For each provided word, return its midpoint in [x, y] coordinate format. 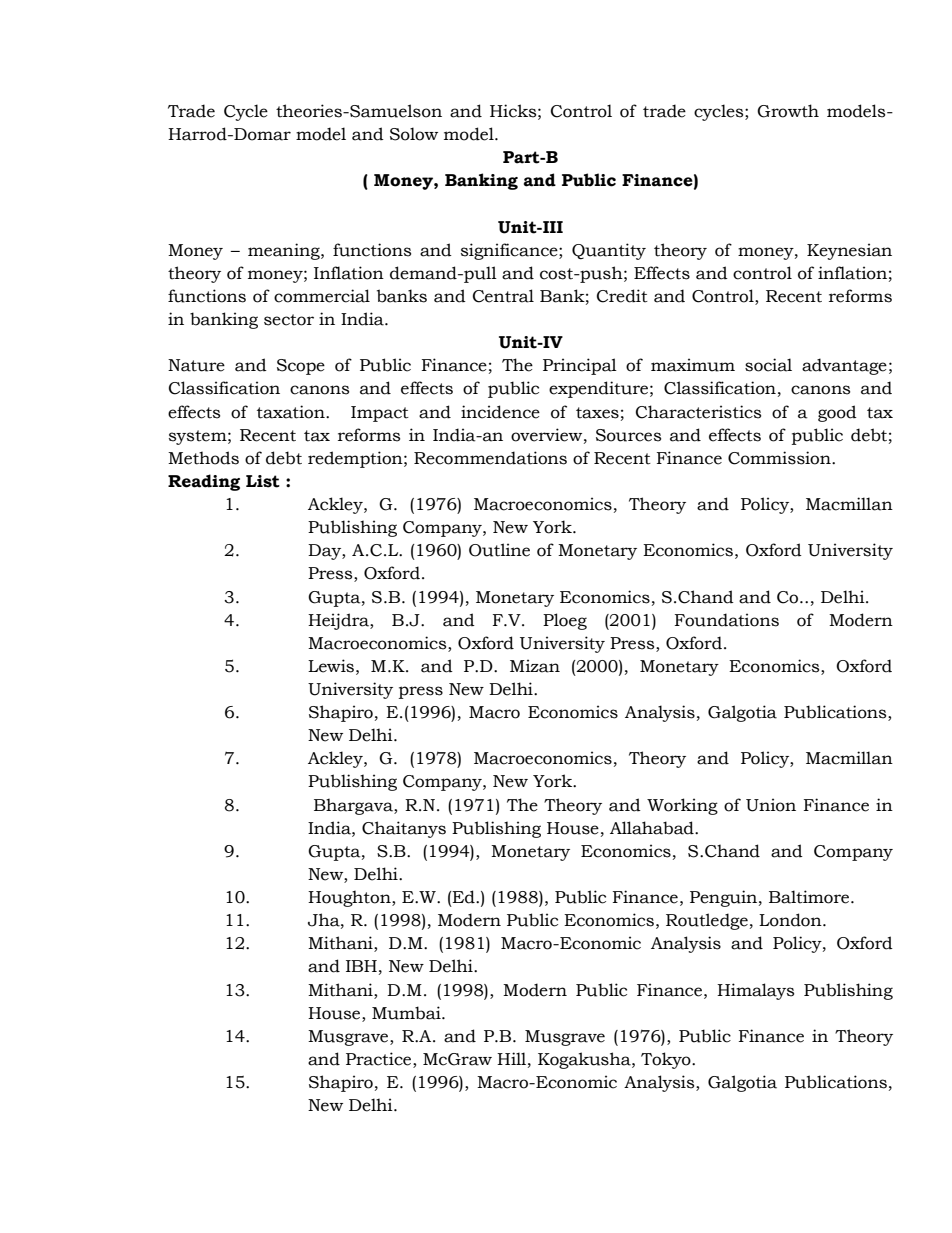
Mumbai [407, 1013]
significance [510, 251]
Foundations [727, 620]
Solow [414, 134]
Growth [788, 111]
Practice [380, 1059]
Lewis [331, 666]
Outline [499, 550]
